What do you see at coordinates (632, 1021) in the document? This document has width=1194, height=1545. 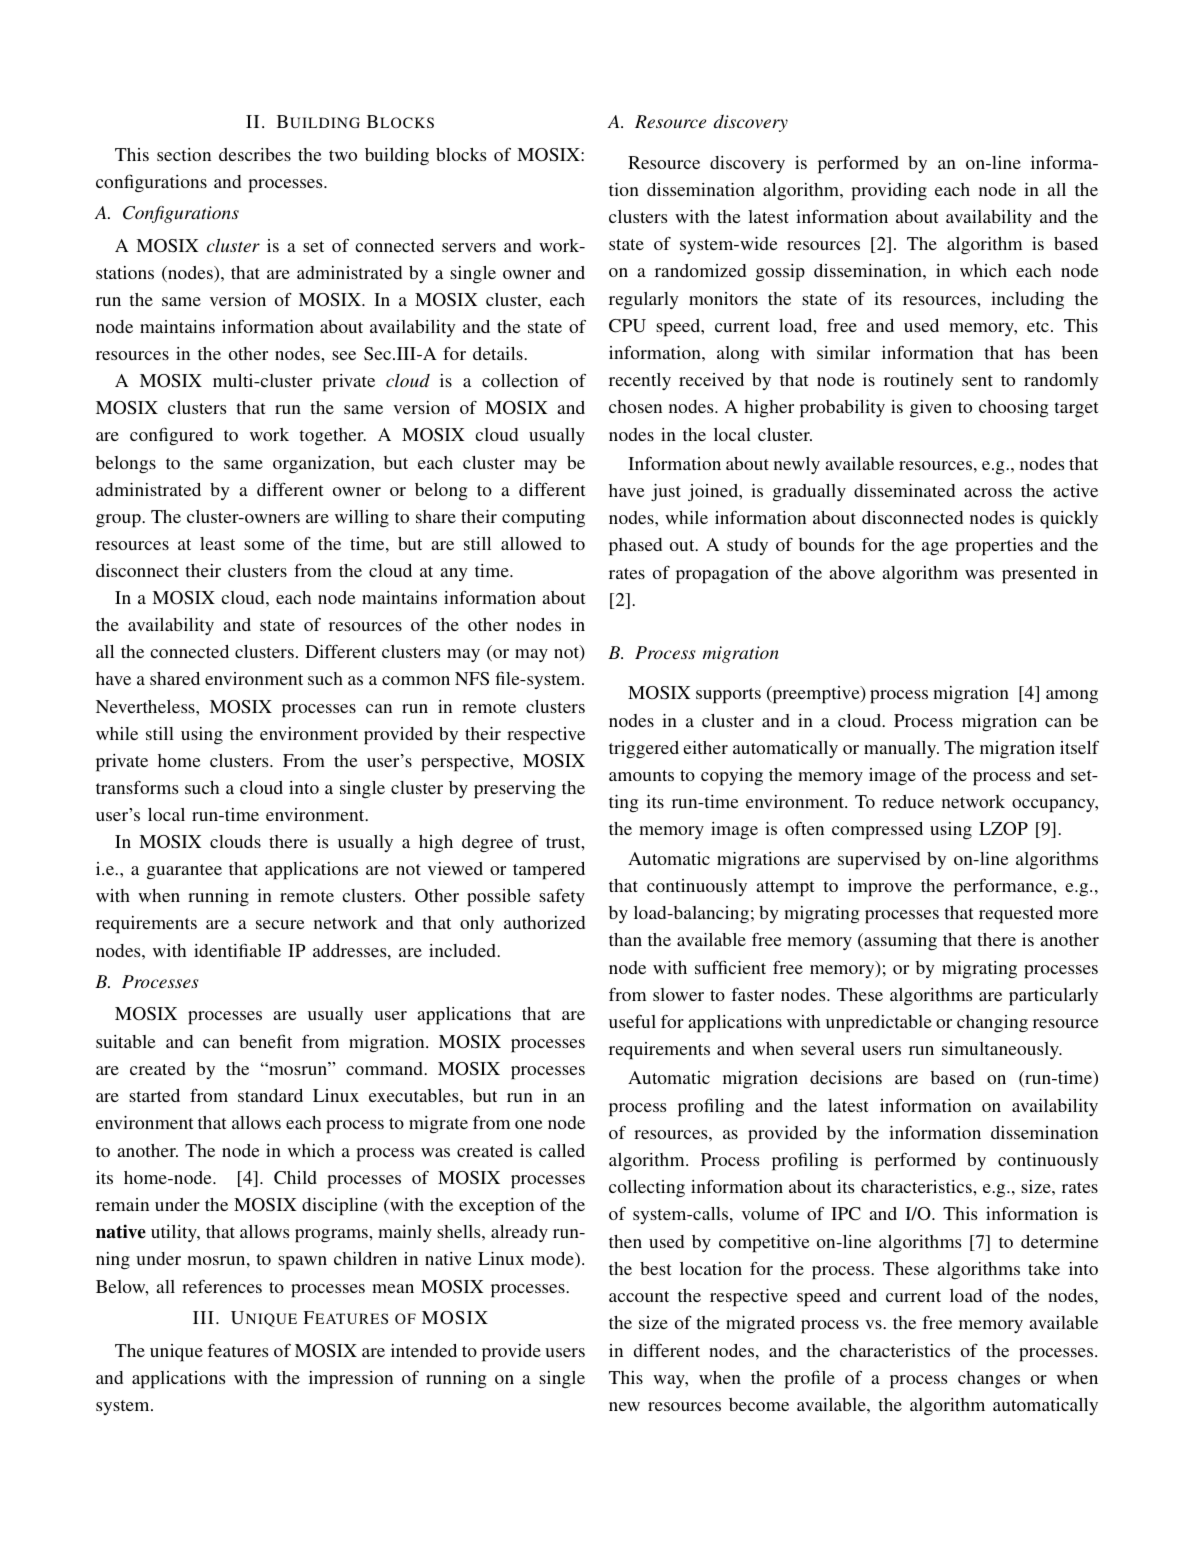 I see `useful` at bounding box center [632, 1021].
